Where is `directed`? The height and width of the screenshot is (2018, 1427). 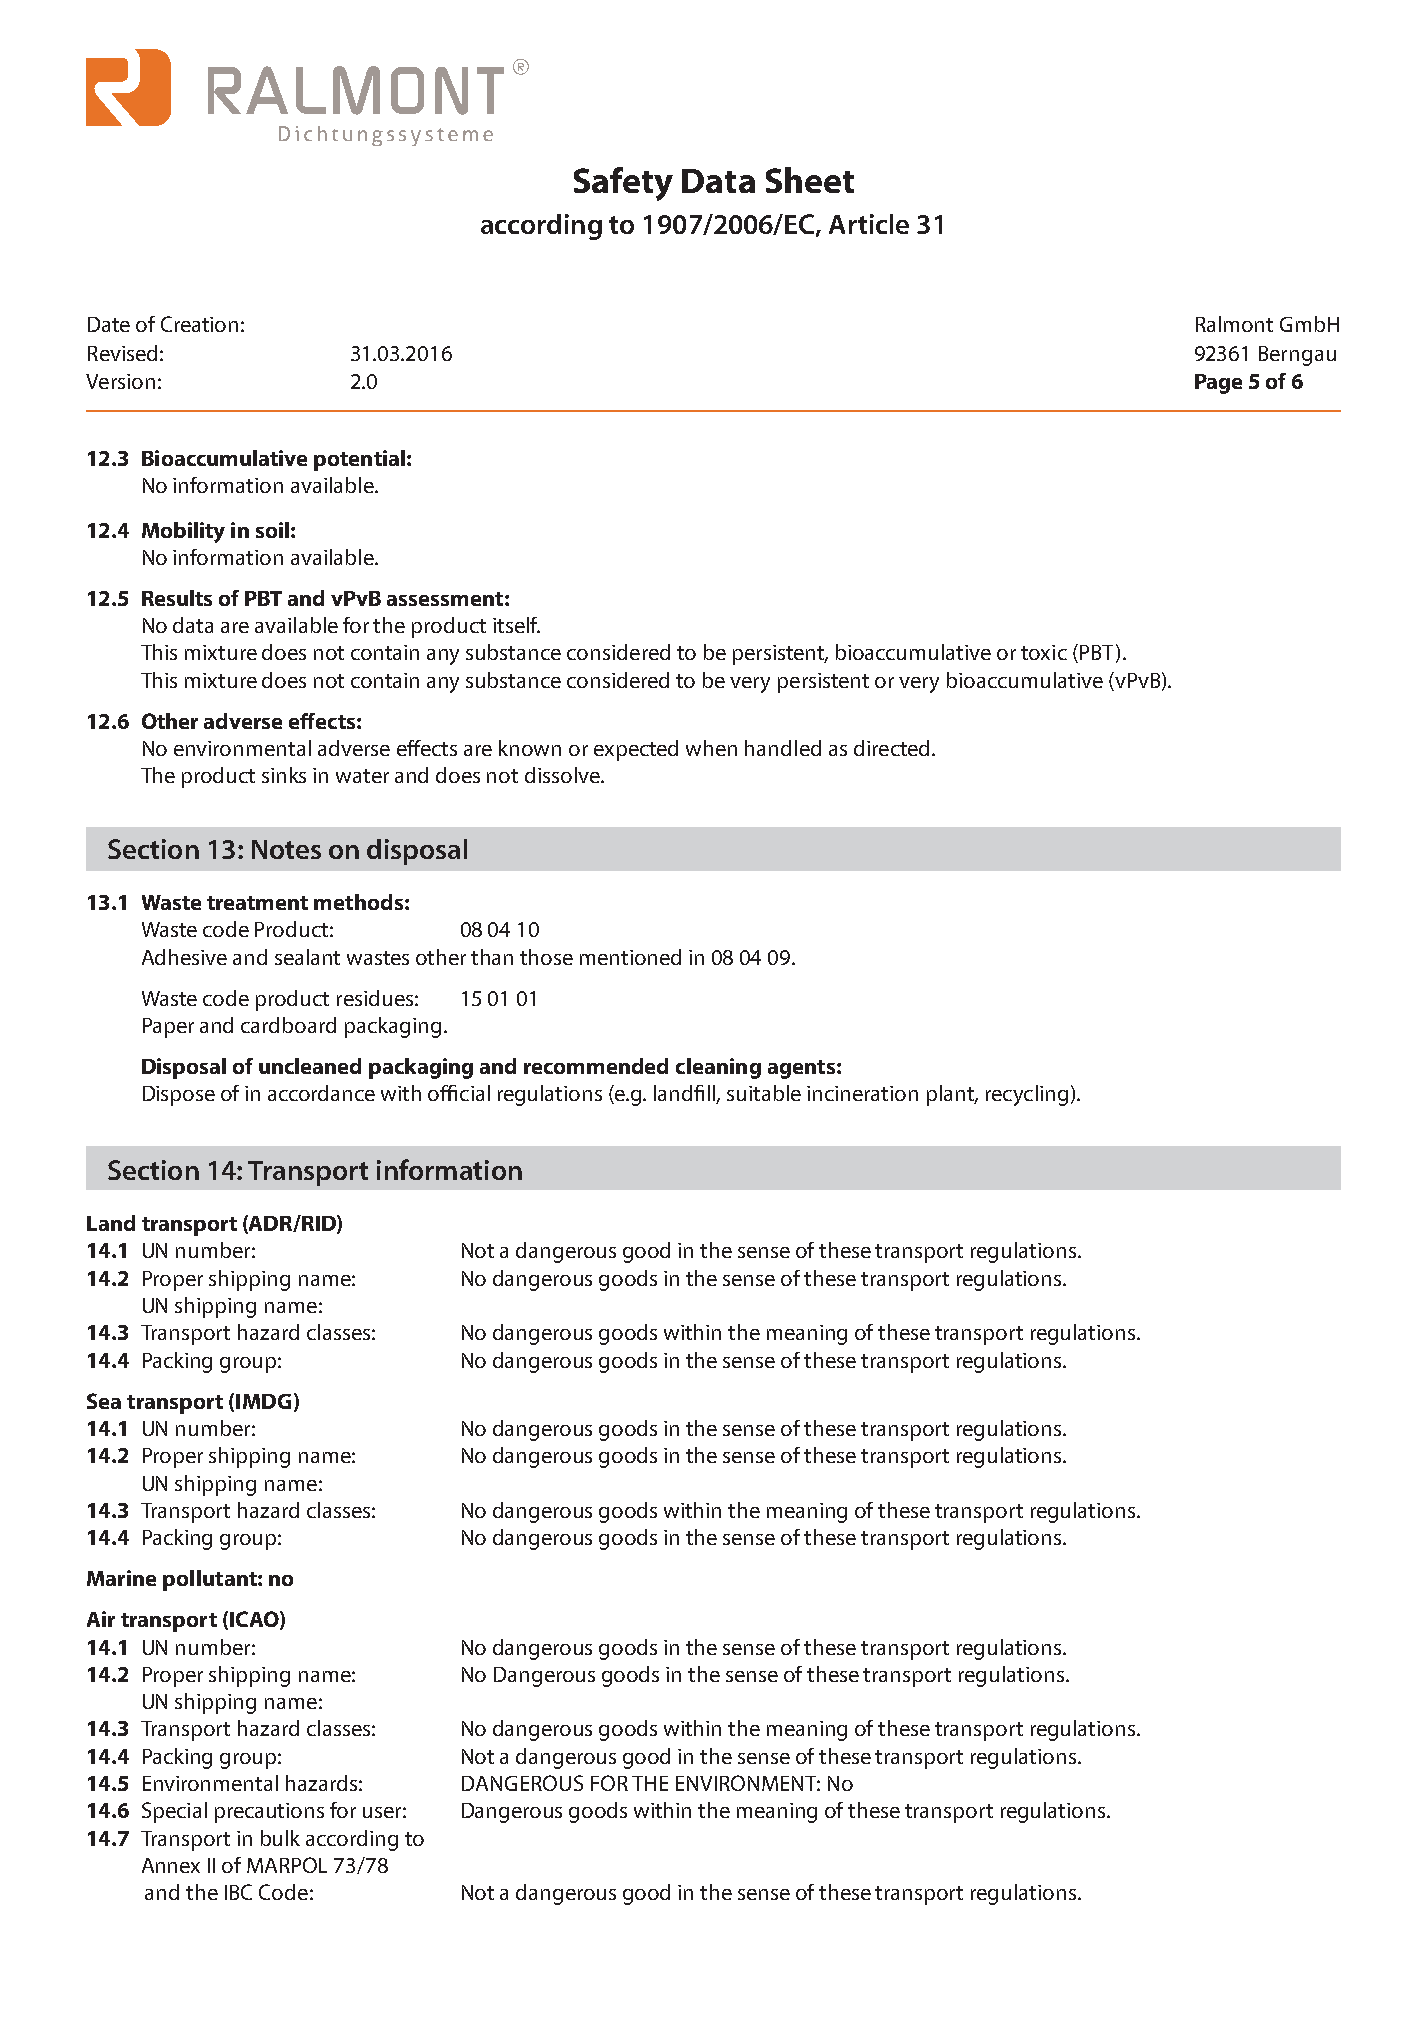 directed is located at coordinates (893, 748).
